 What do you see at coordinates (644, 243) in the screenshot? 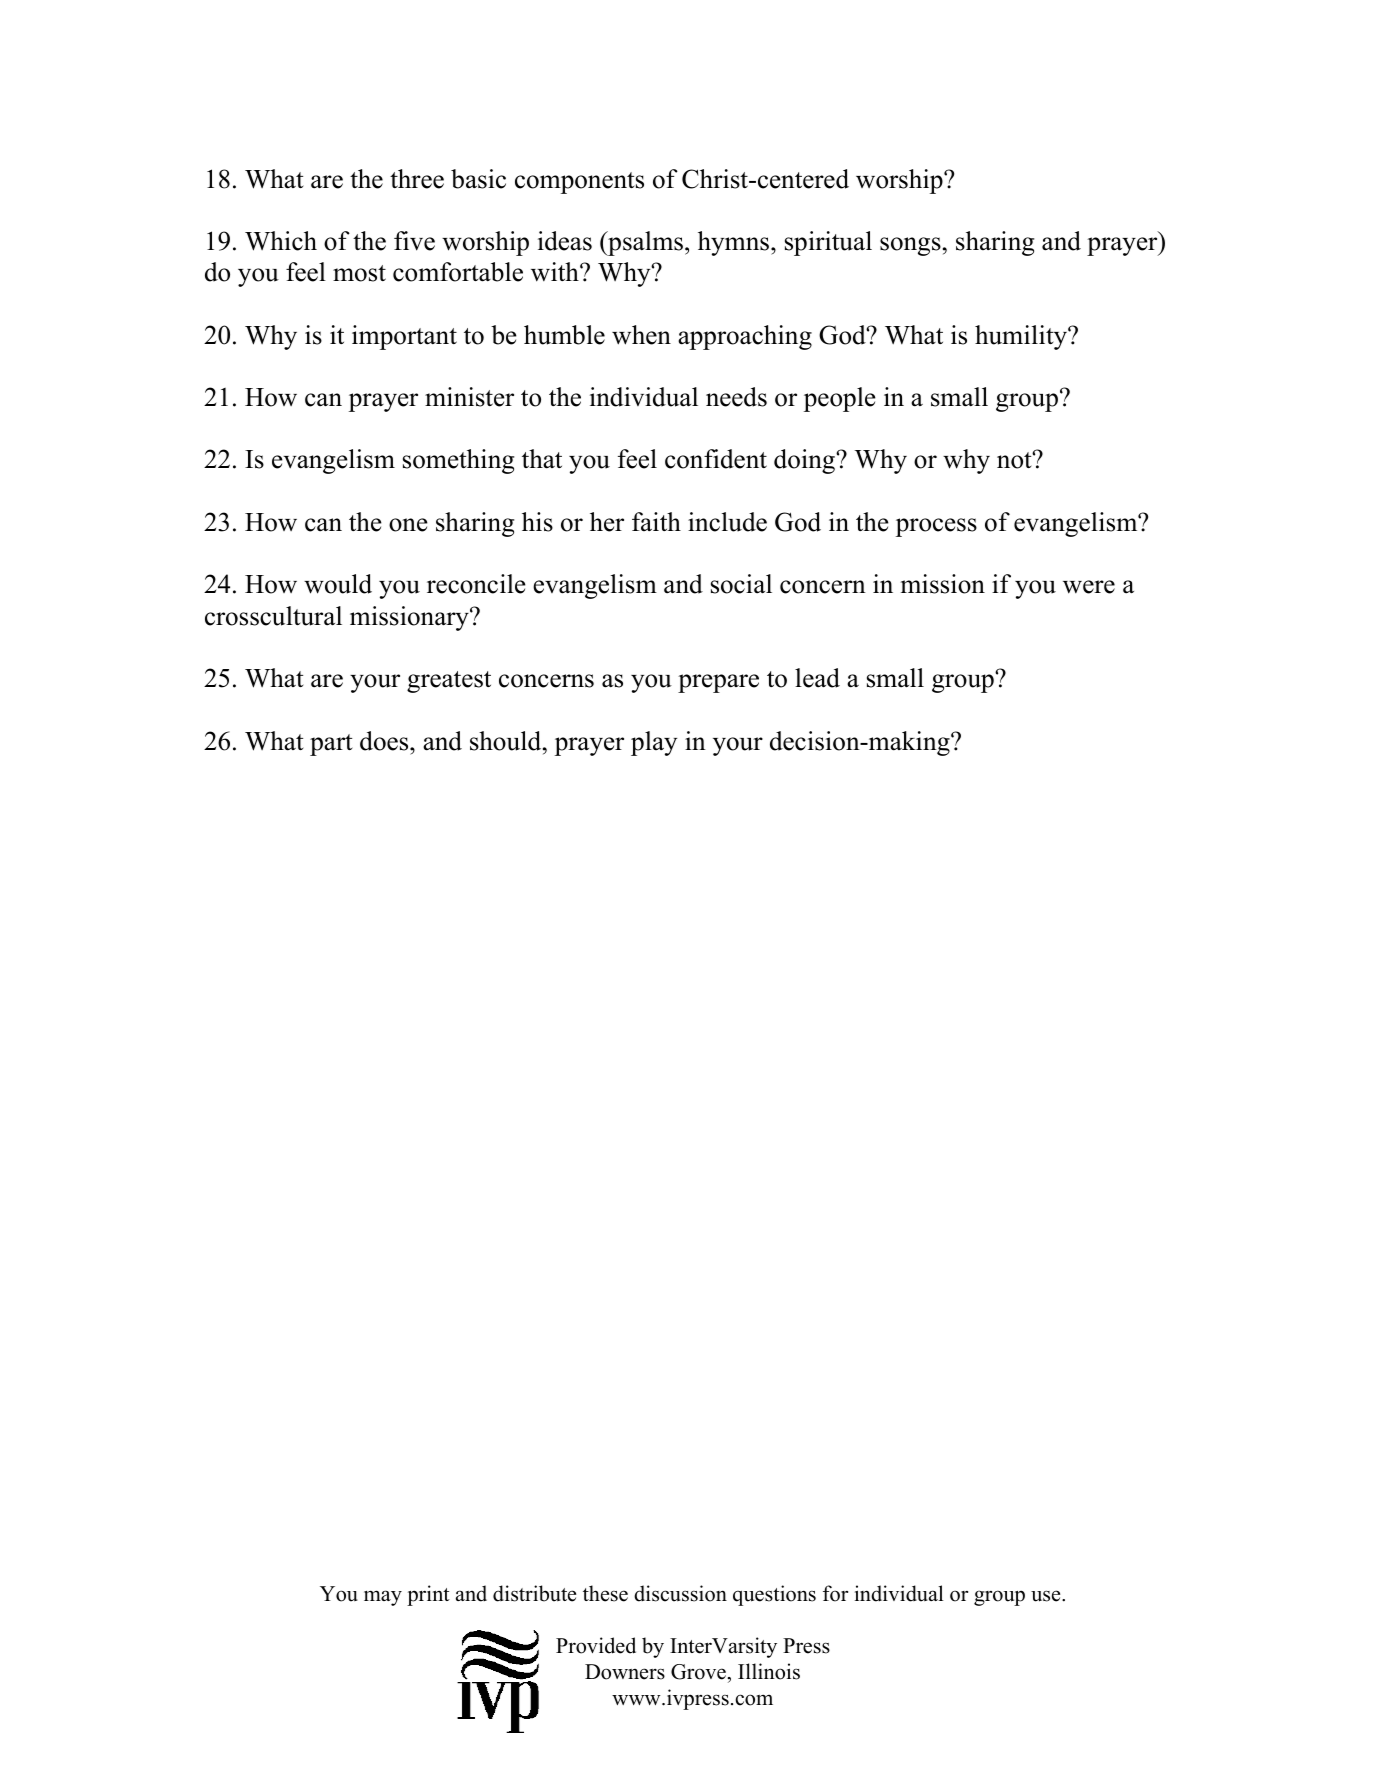
I see `psalms` at bounding box center [644, 243].
